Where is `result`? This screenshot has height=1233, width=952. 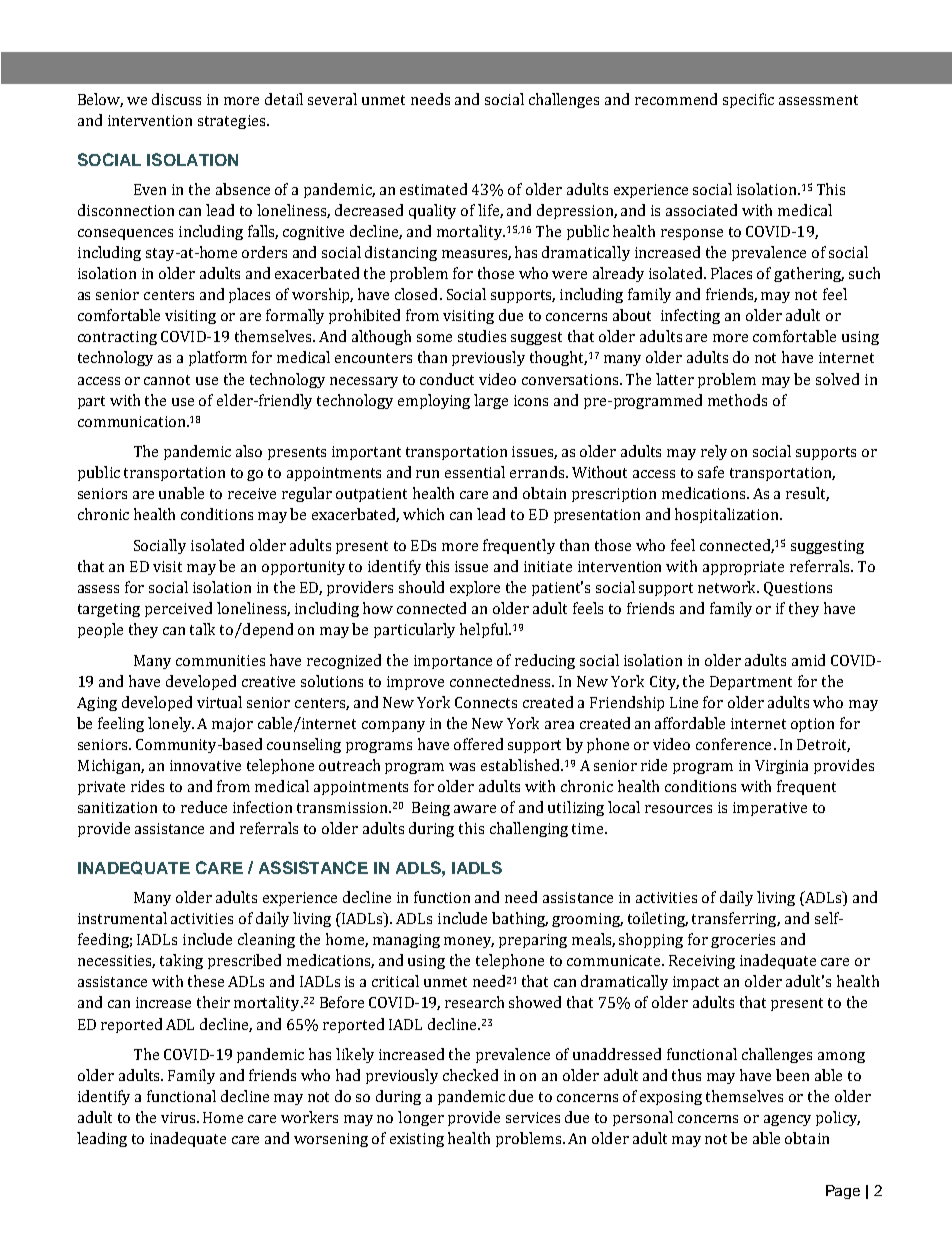
result is located at coordinates (807, 494).
